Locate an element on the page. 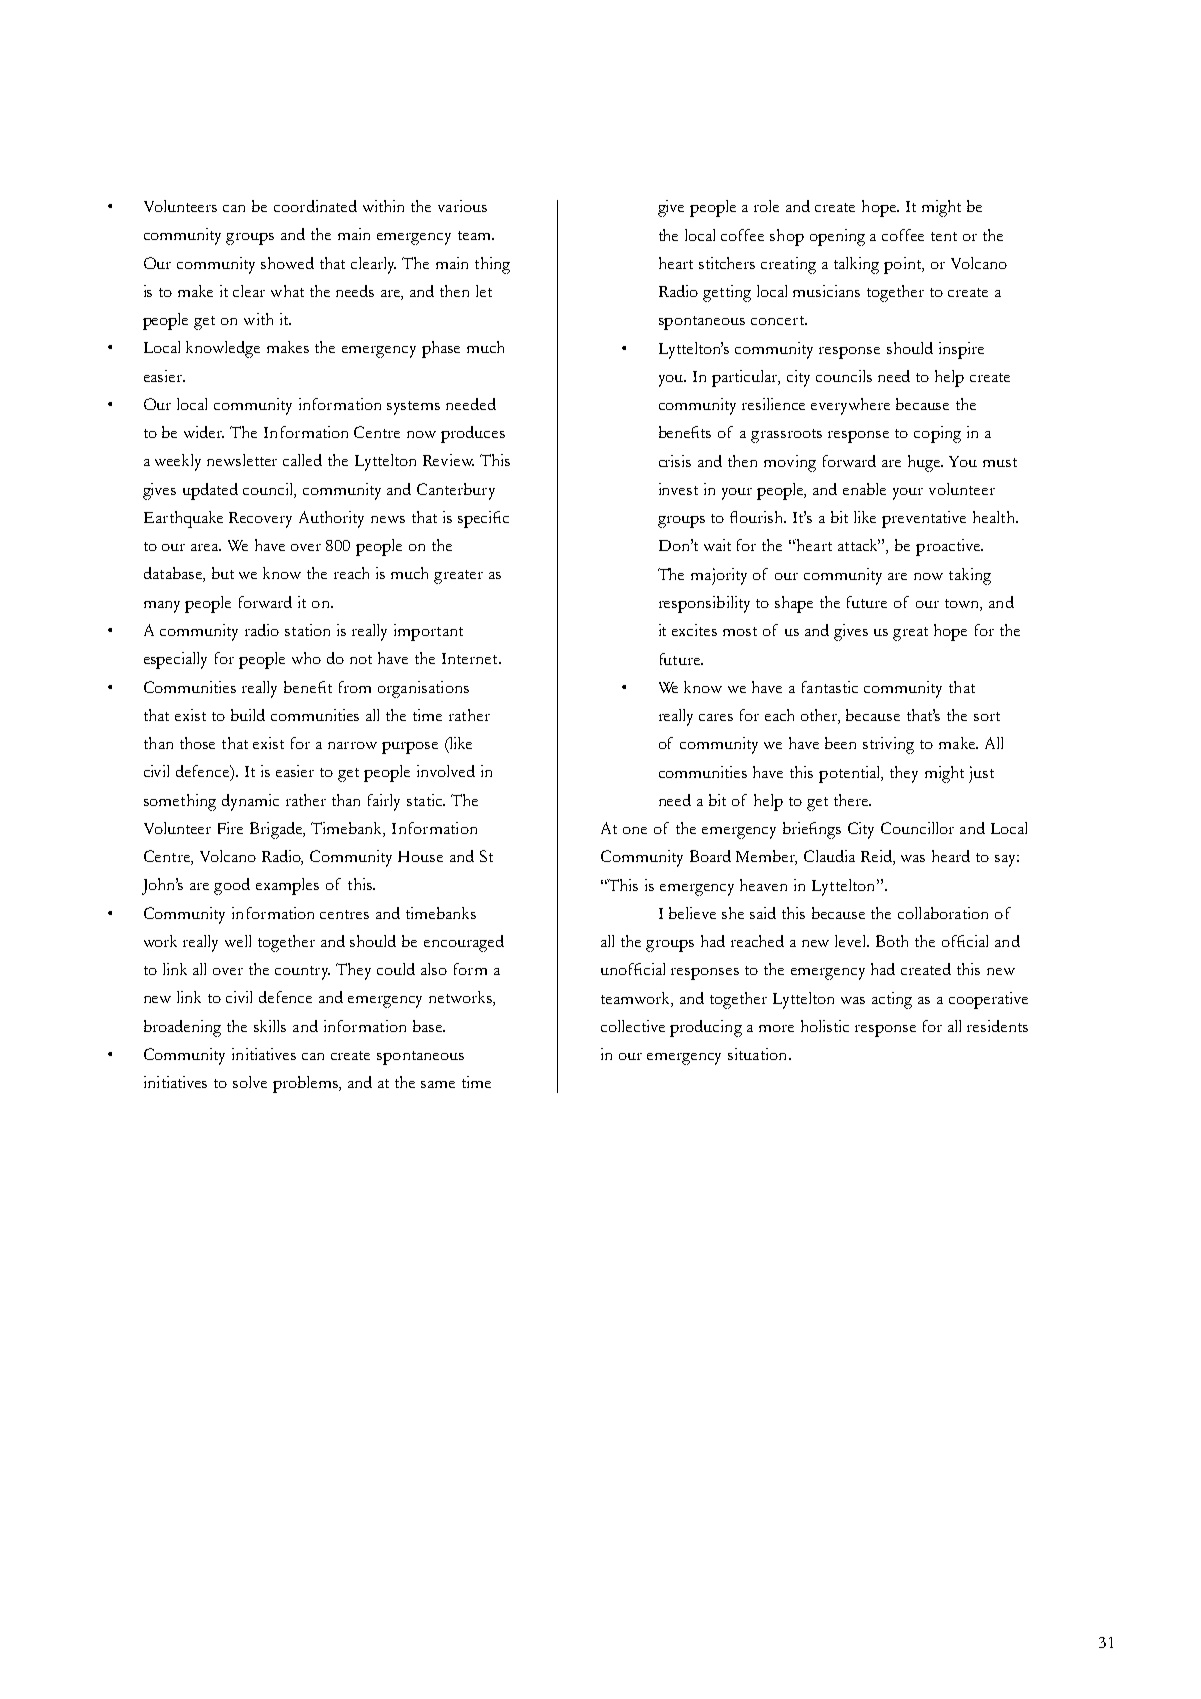  holistic is located at coordinates (825, 1026).
